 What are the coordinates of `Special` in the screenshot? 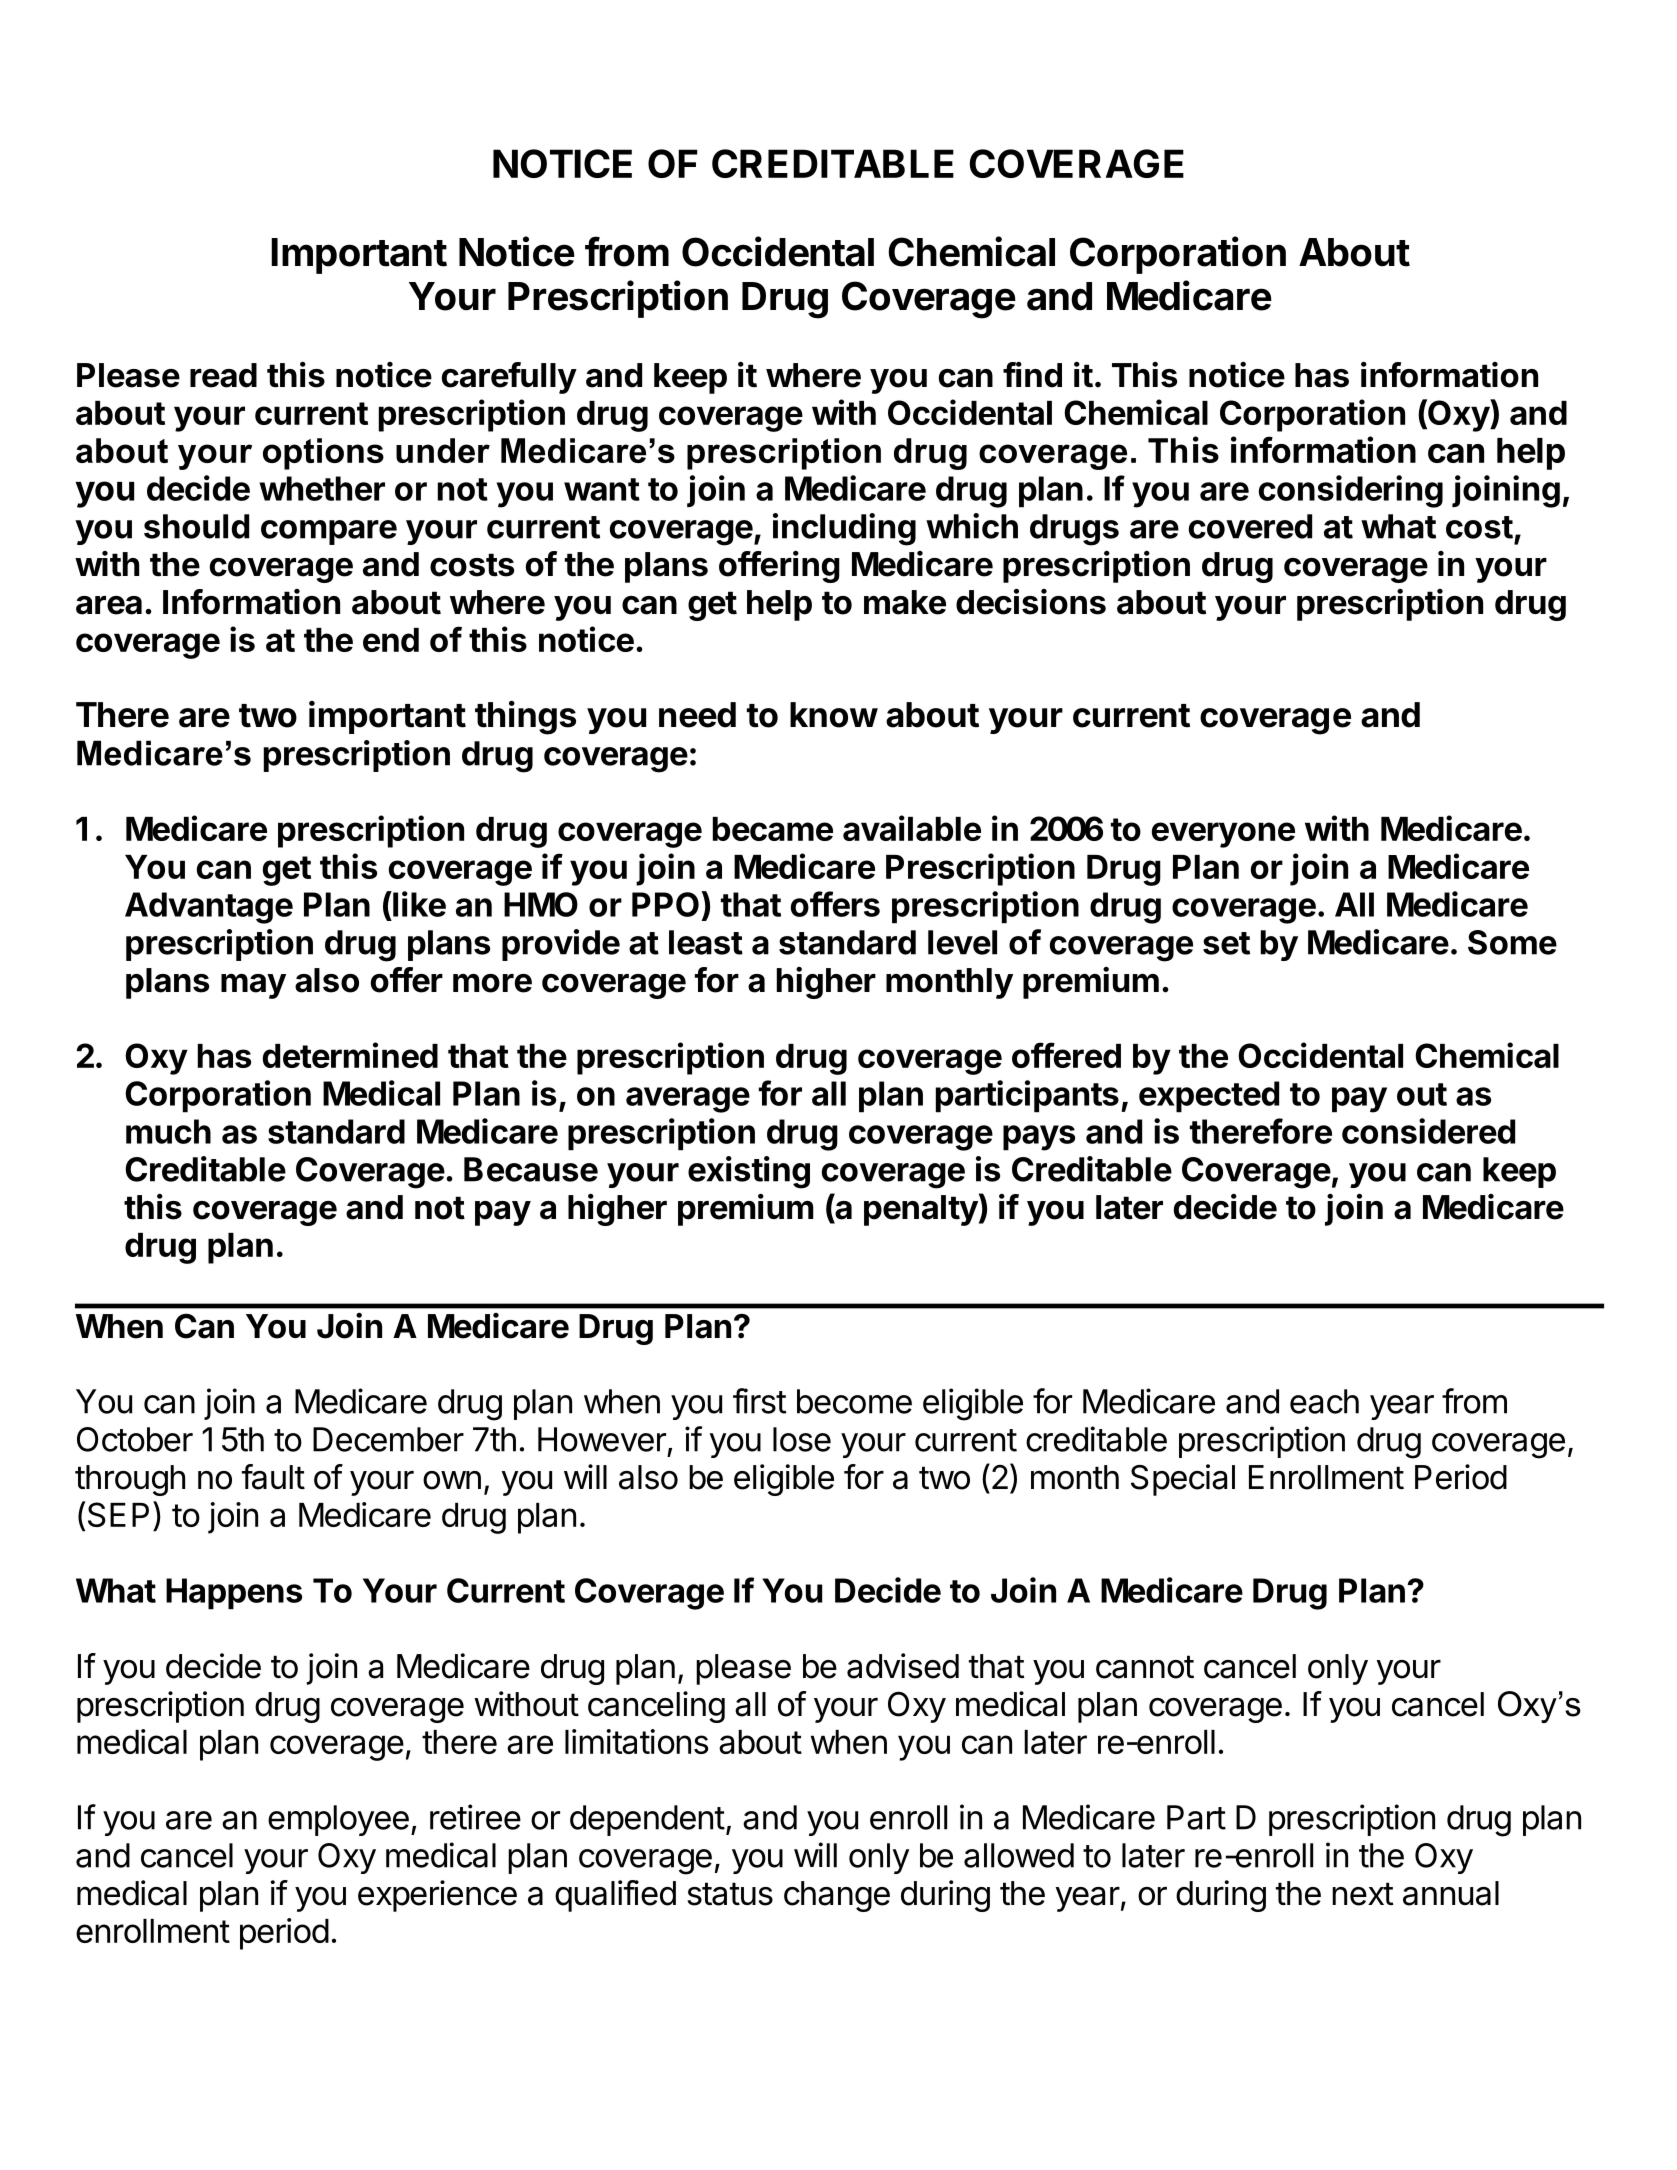 It's located at (1183, 1480).
